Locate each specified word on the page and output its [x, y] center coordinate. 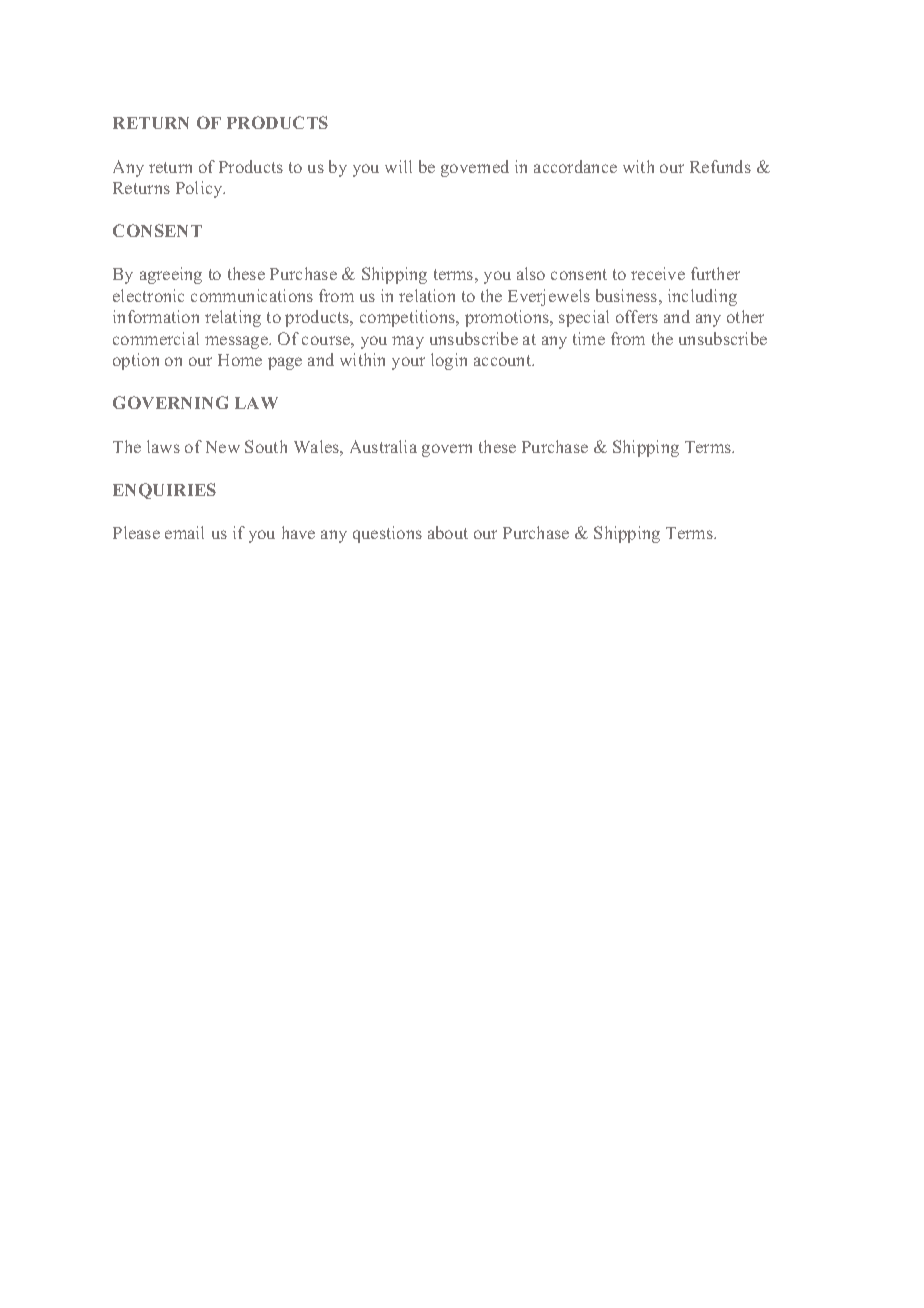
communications [252, 295]
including [702, 297]
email [184, 532]
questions [387, 534]
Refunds [720, 166]
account [504, 360]
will [398, 166]
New [223, 447]
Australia [383, 446]
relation [427, 295]
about [448, 532]
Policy [200, 189]
